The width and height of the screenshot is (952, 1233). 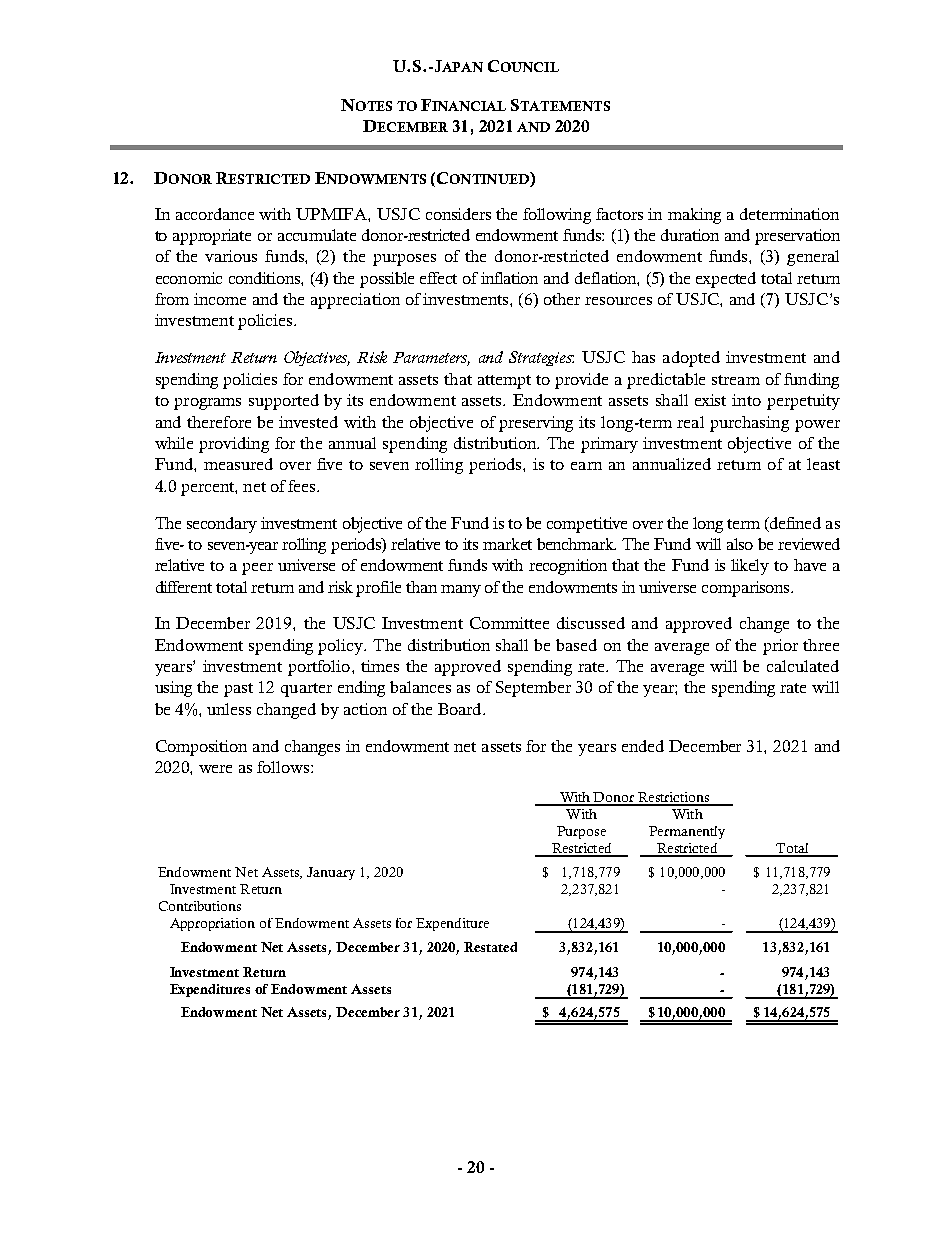 What do you see at coordinates (222, 525) in the screenshot?
I see `secondary` at bounding box center [222, 525].
